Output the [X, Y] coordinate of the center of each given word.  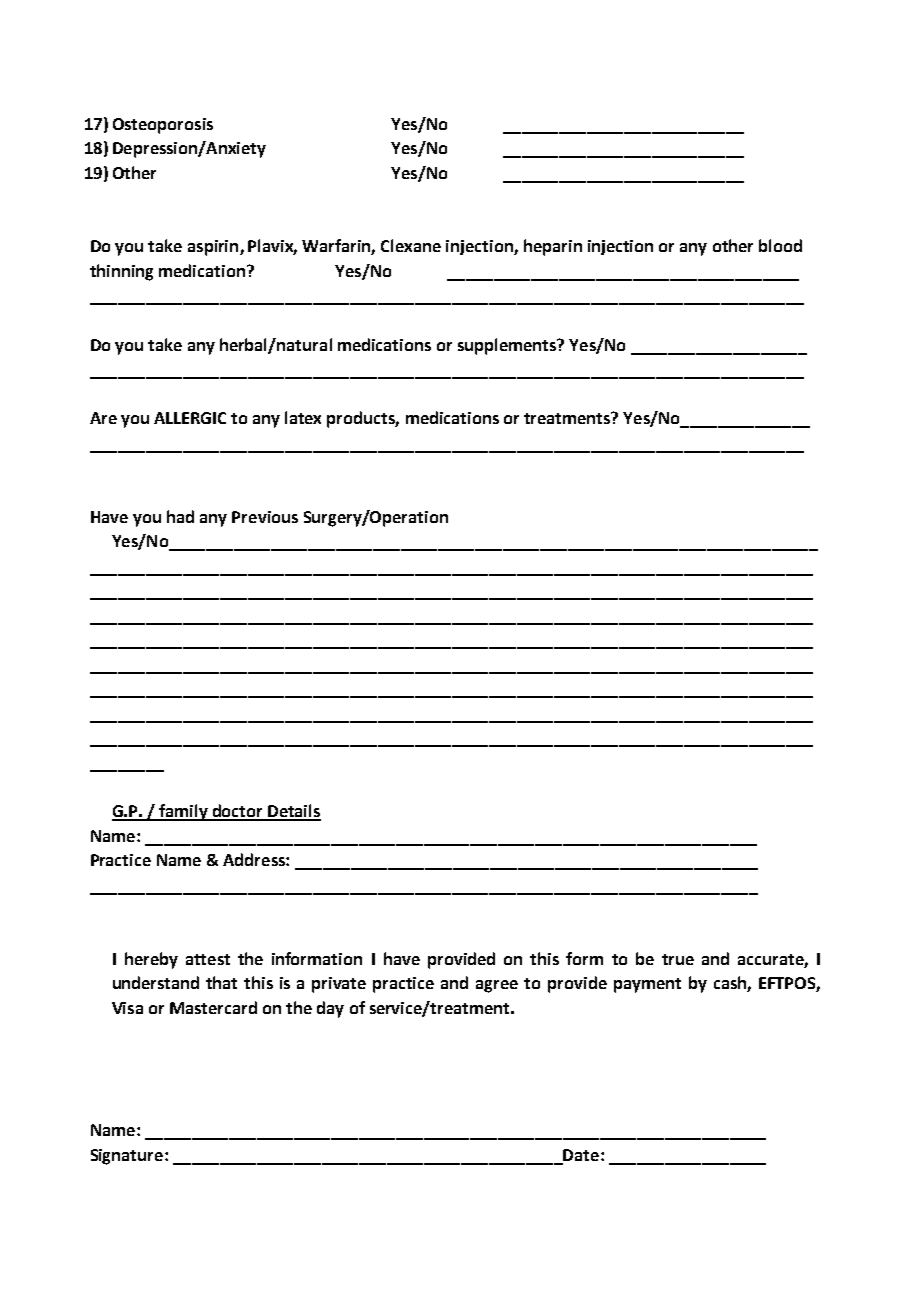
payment [647, 985]
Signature [128, 1157]
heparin [553, 247]
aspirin [214, 248]
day [330, 1009]
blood [780, 245]
